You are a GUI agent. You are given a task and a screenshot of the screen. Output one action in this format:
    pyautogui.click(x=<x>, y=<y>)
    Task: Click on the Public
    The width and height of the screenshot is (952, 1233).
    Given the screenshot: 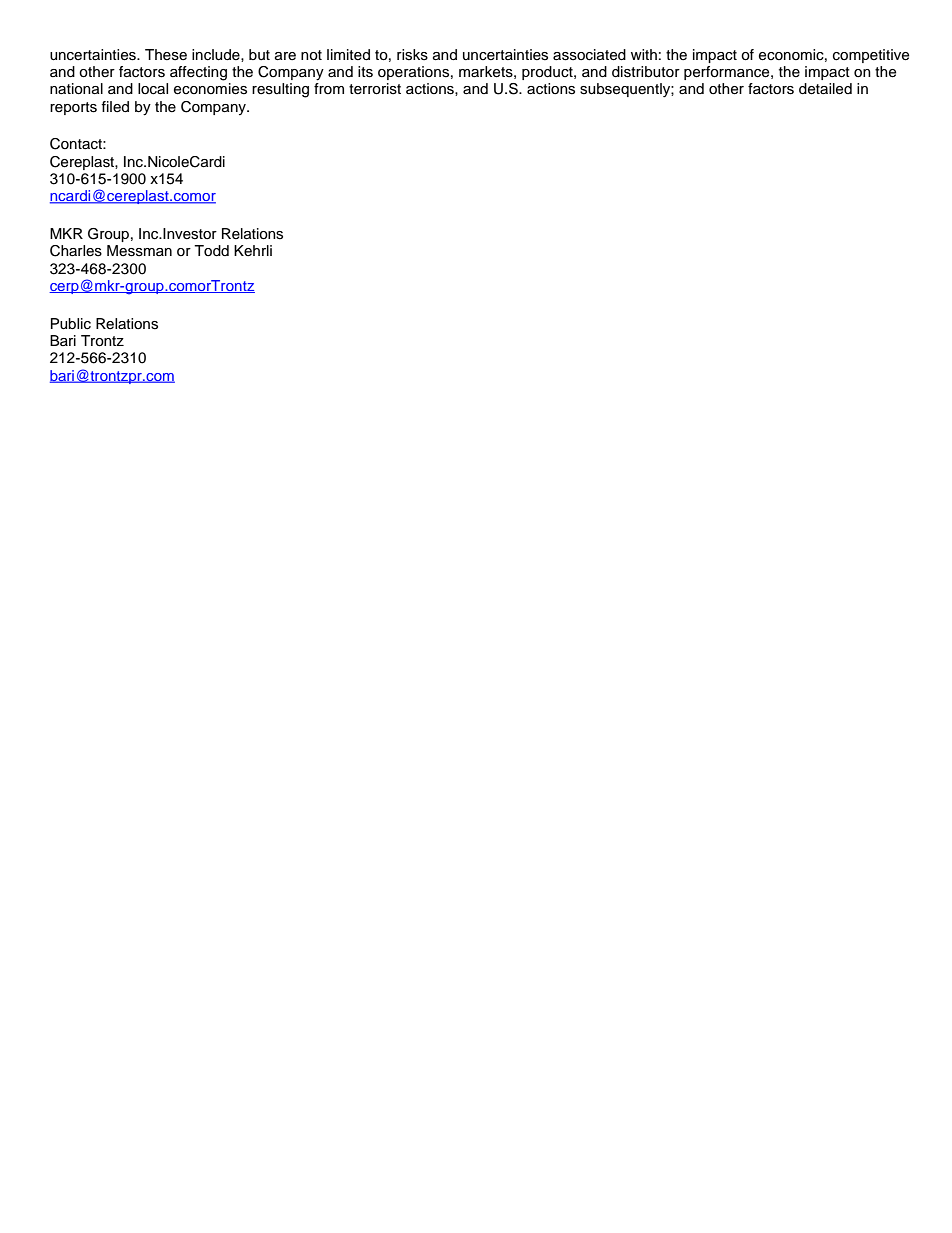 What is the action you would take?
    pyautogui.click(x=71, y=324)
